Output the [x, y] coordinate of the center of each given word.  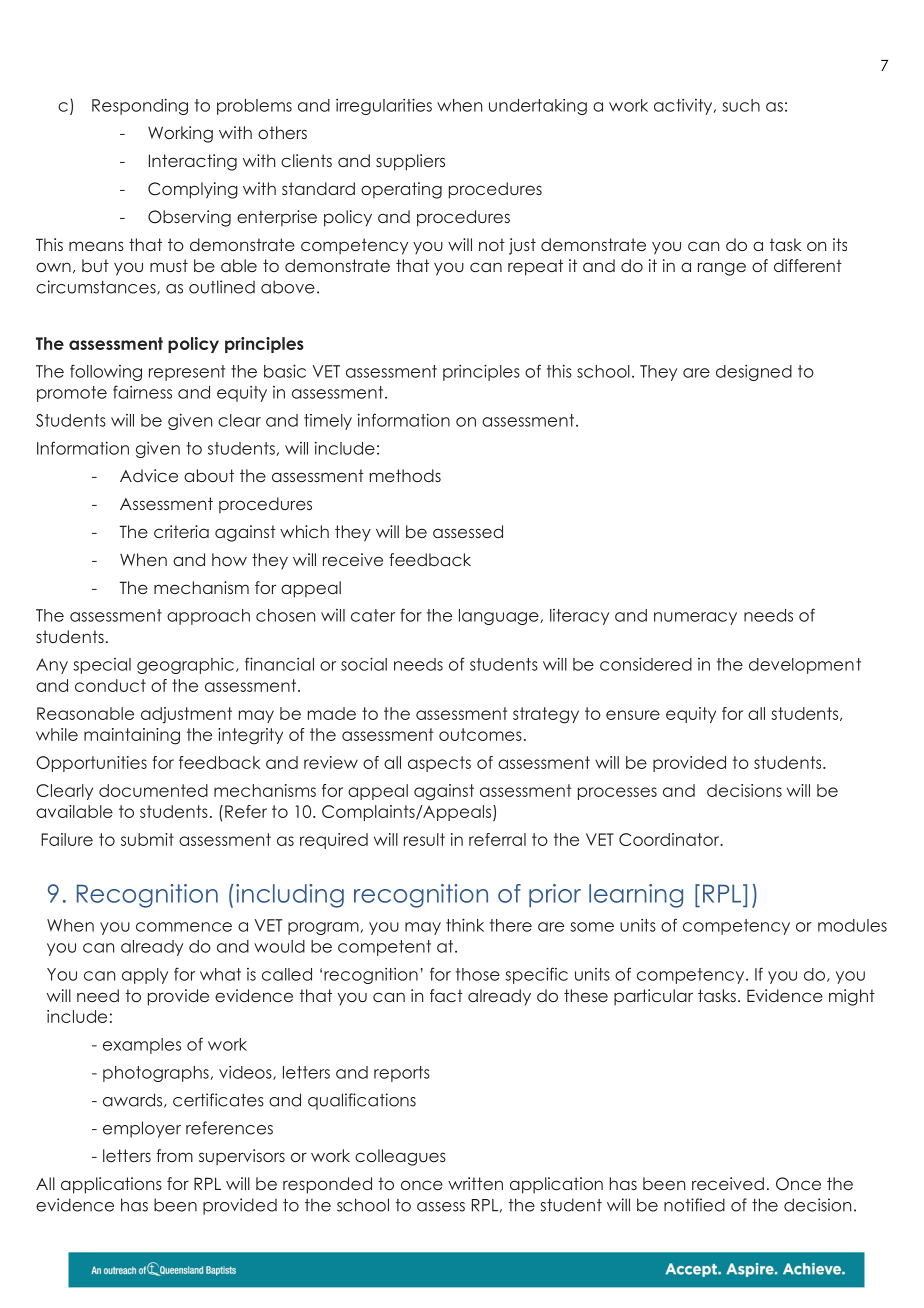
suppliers [410, 162]
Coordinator [670, 839]
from [174, 1155]
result [424, 839]
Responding [140, 106]
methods [405, 475]
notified [694, 1205]
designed [754, 373]
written [475, 1183]
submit [147, 839]
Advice [149, 475]
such [741, 105]
